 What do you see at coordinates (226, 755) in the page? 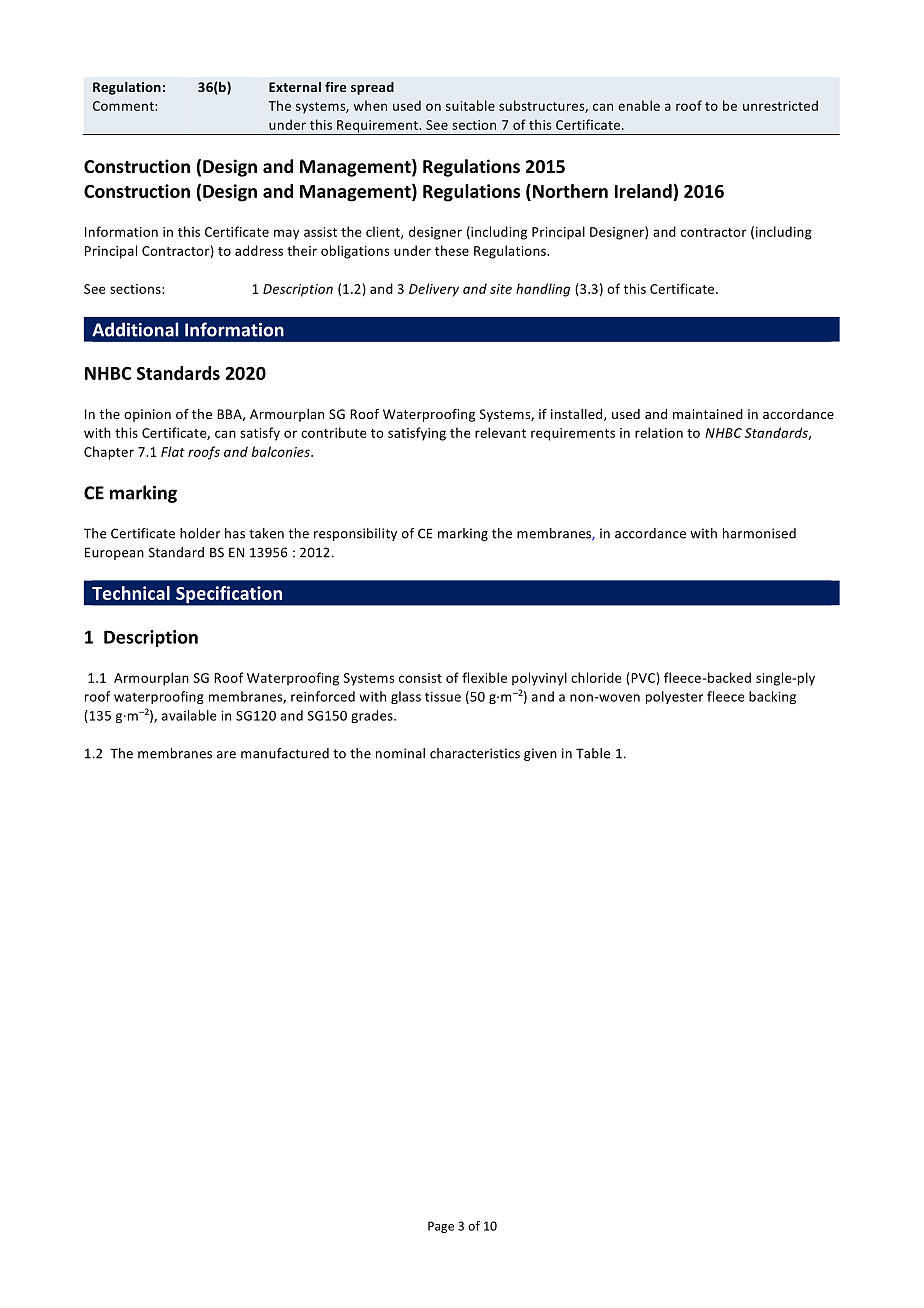
I see `are` at bounding box center [226, 755].
